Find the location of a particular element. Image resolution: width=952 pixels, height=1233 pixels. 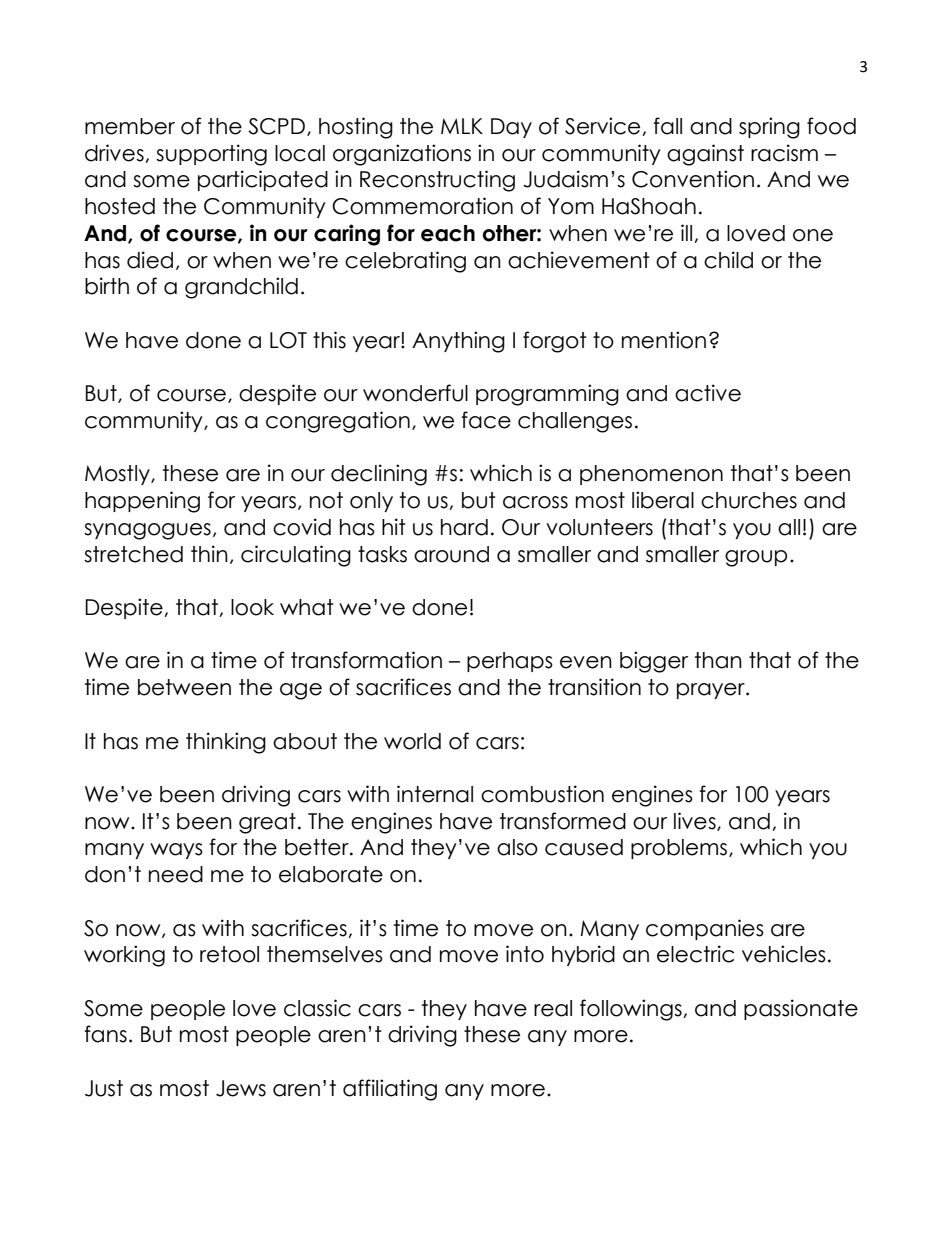

around is located at coordinates (451, 554).
